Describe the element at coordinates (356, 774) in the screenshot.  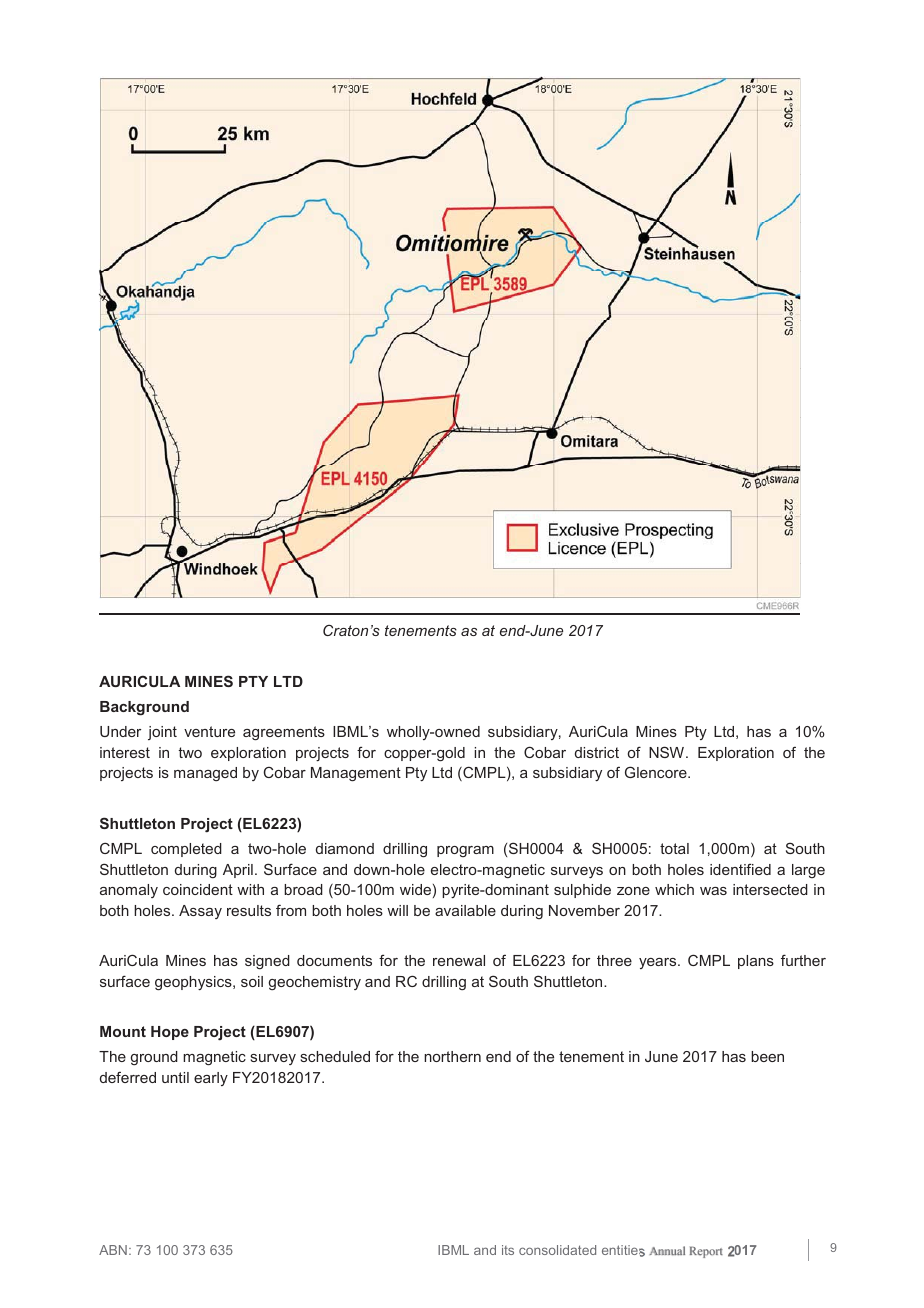
I see `Management` at that location.
